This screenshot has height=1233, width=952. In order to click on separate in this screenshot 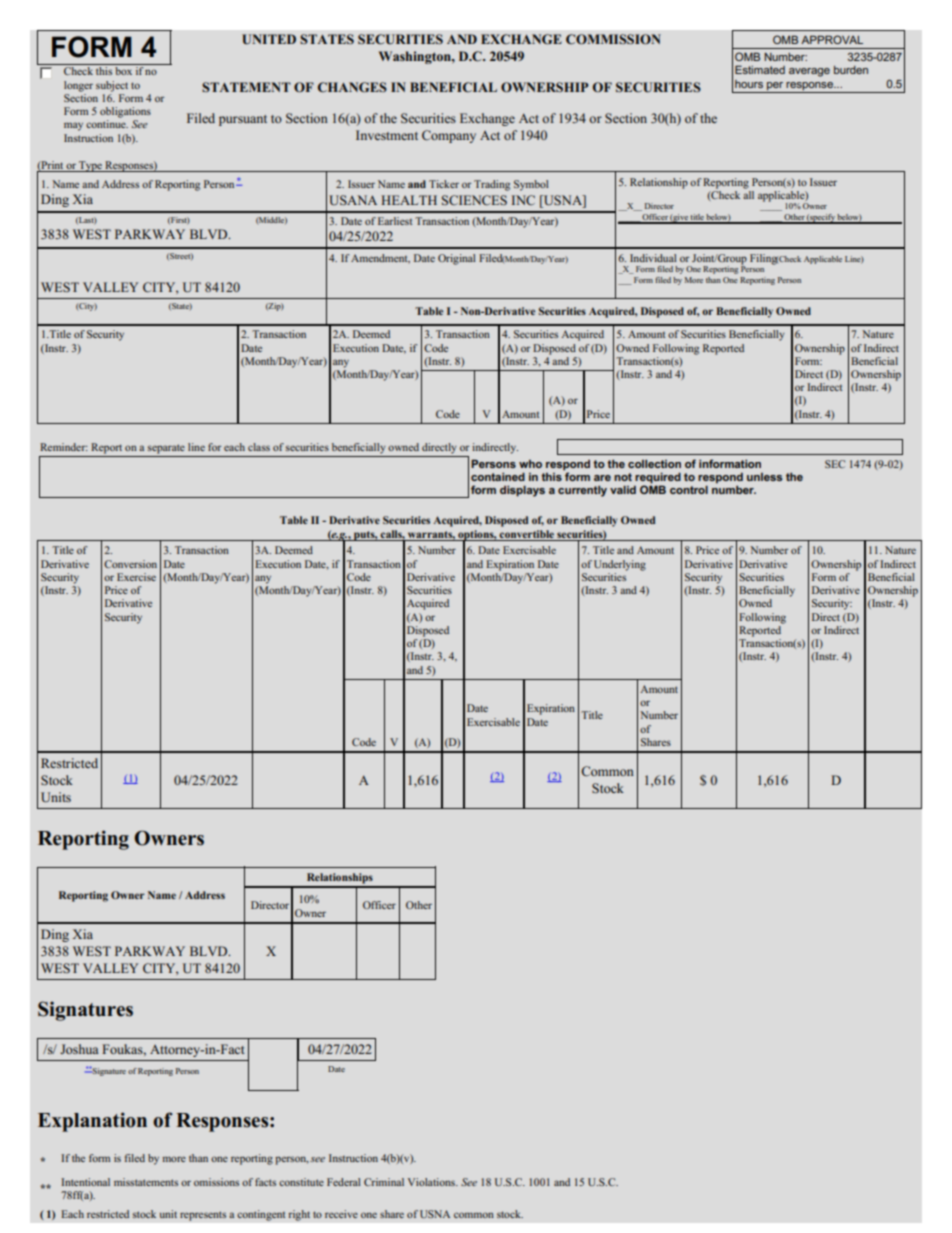, I will do `click(166, 449)`.
